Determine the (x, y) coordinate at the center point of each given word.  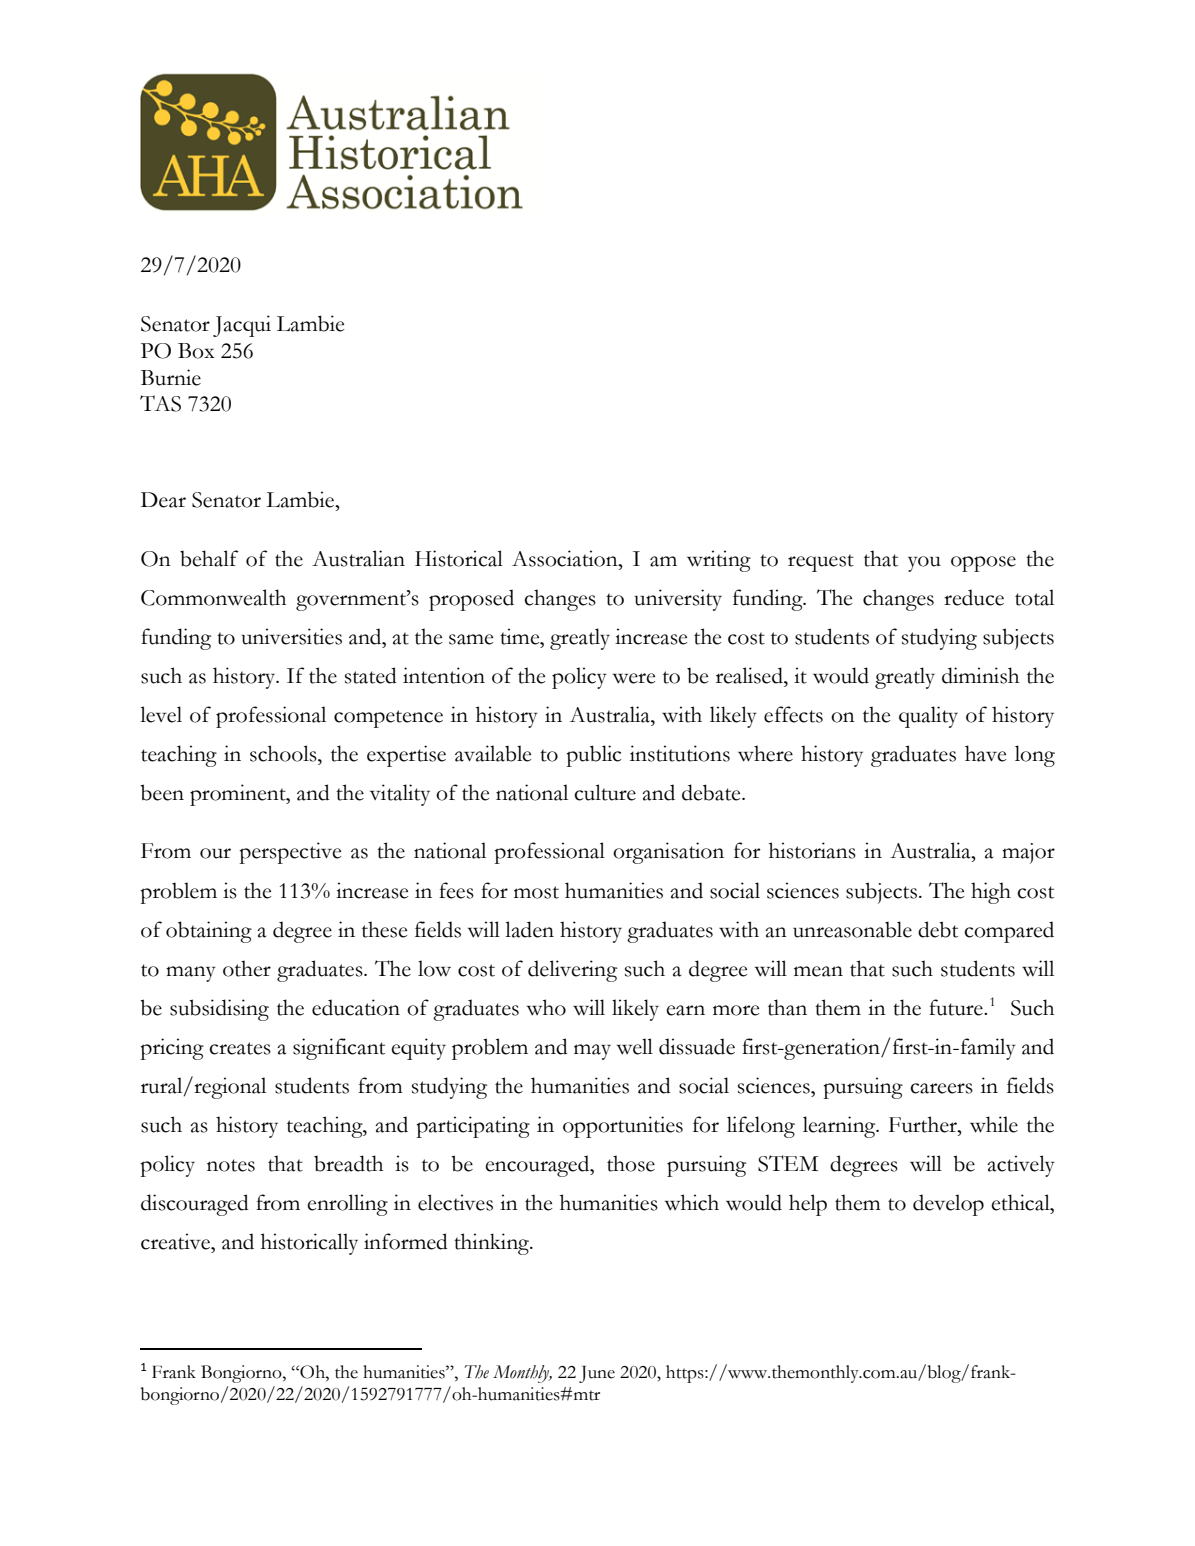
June (597, 1374)
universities (291, 636)
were (634, 678)
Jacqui (242, 326)
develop (948, 1205)
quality (928, 717)
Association (566, 558)
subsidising (219, 1010)
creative (176, 1241)
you (924, 564)
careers (941, 1088)
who (546, 1007)
